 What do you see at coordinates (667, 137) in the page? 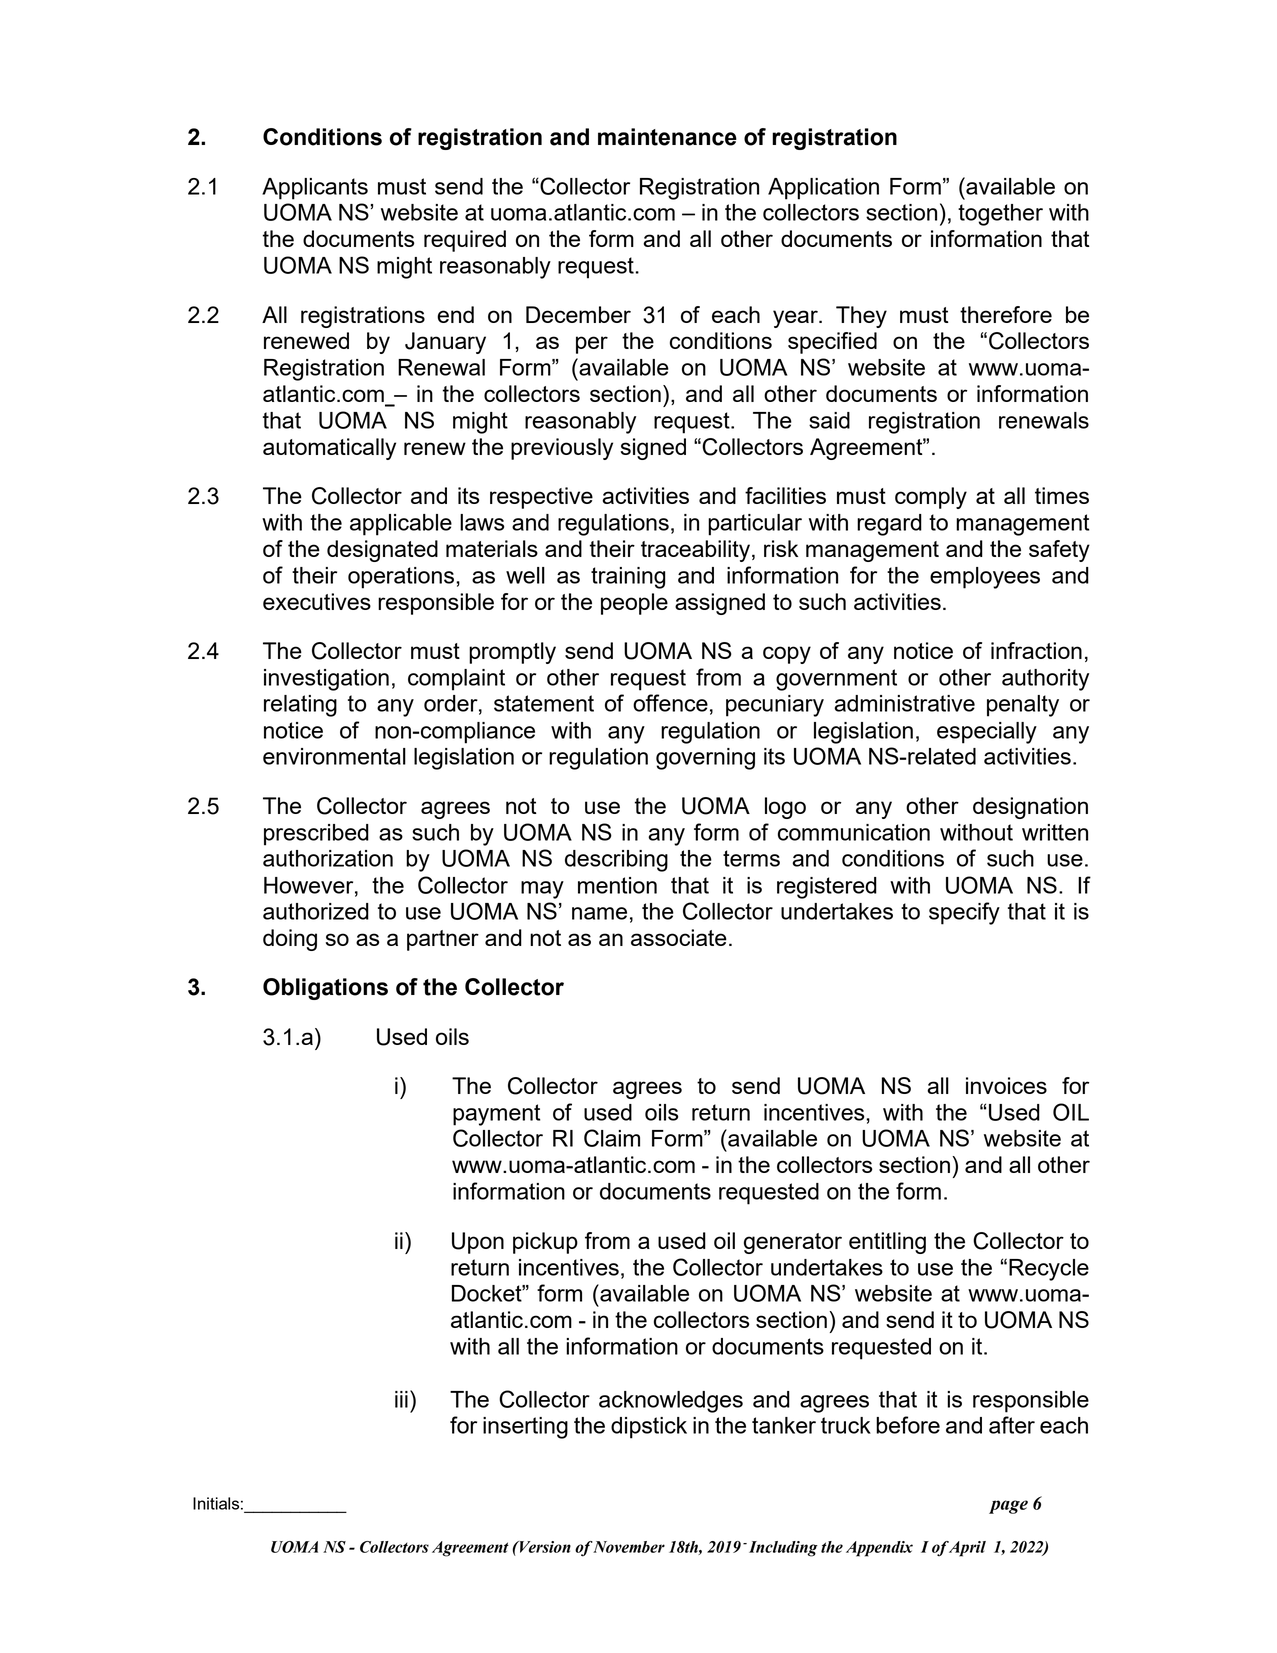
I see `maintenance` at bounding box center [667, 137].
